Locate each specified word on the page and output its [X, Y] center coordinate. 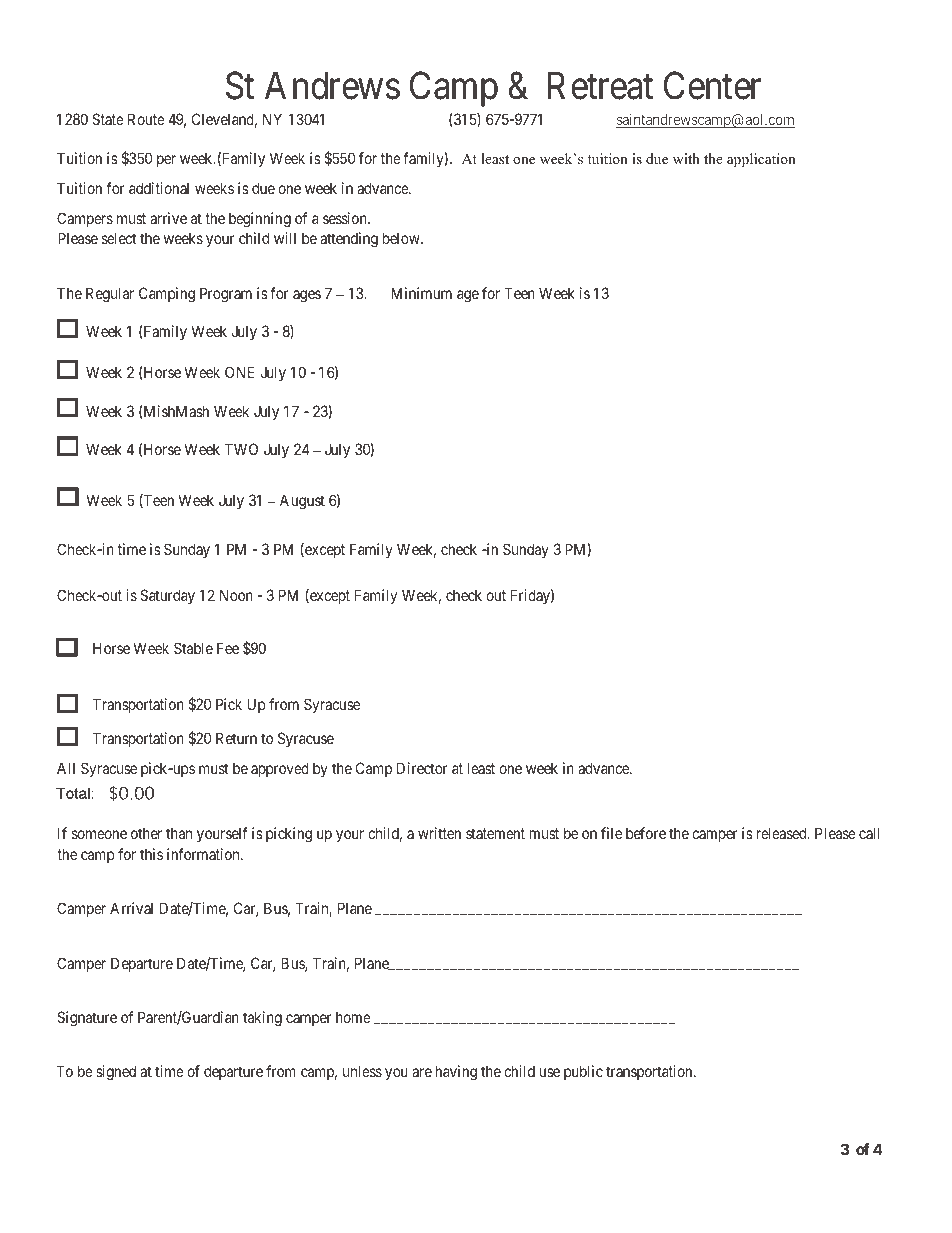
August [302, 502]
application [761, 160]
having [456, 1073]
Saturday [167, 596]
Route [146, 119]
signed [116, 1073]
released [783, 833]
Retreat [600, 86]
